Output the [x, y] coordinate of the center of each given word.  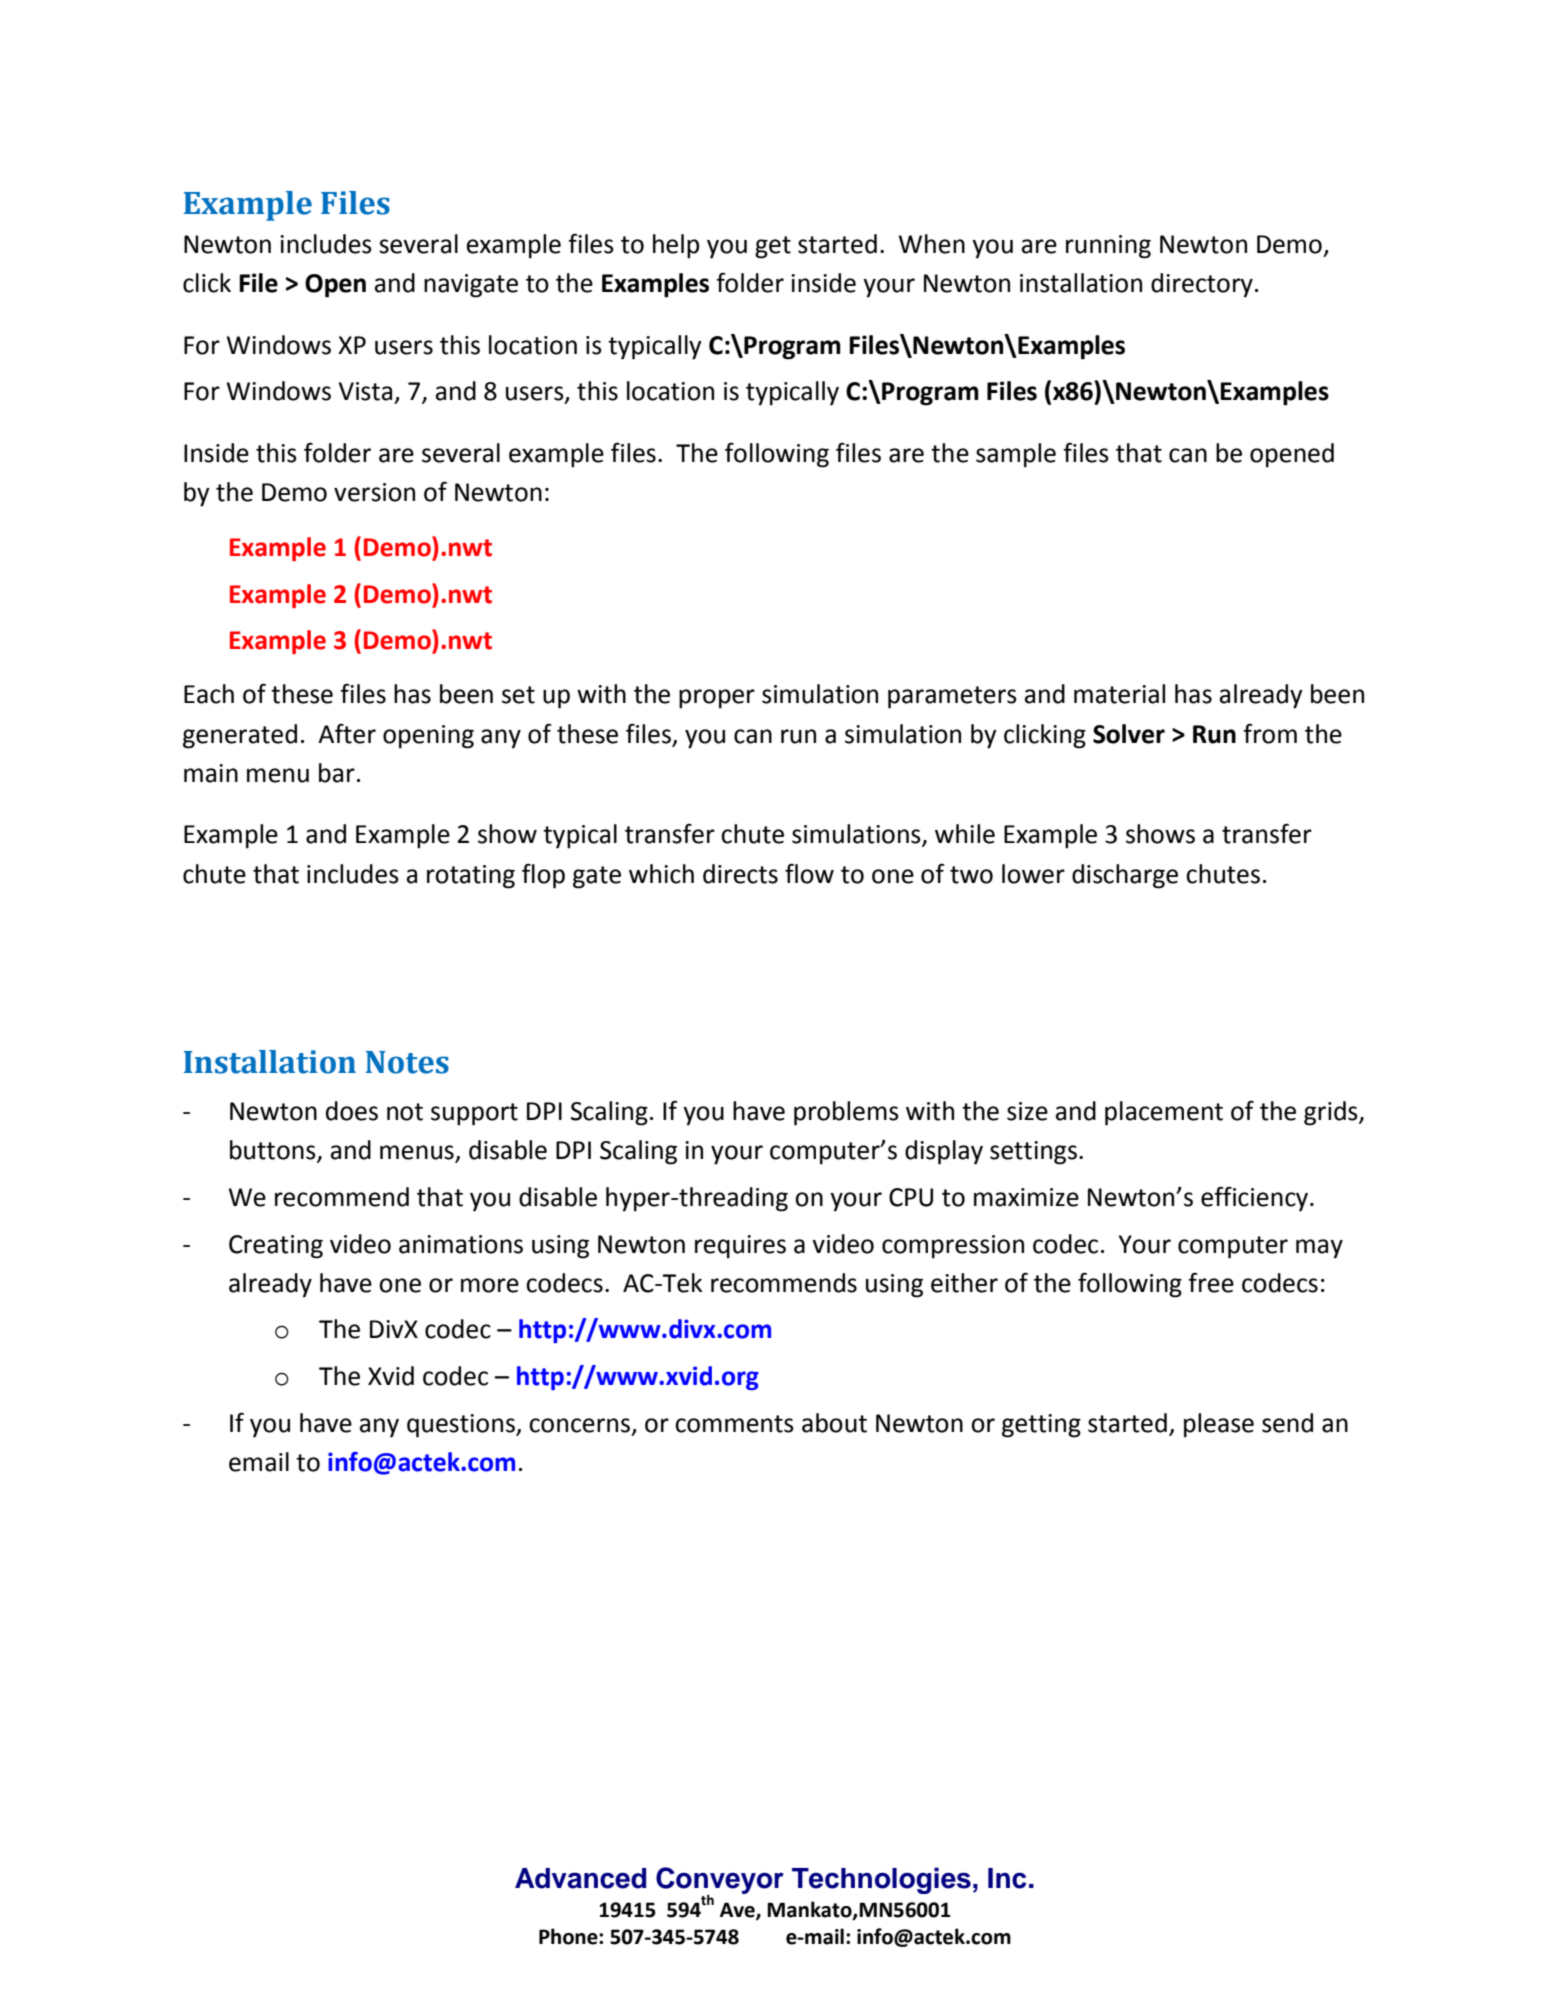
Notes [407, 1062]
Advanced [580, 1878]
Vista [365, 391]
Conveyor [720, 1882]
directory [1202, 285]
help [676, 246]
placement [1164, 1113]
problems [846, 1113]
